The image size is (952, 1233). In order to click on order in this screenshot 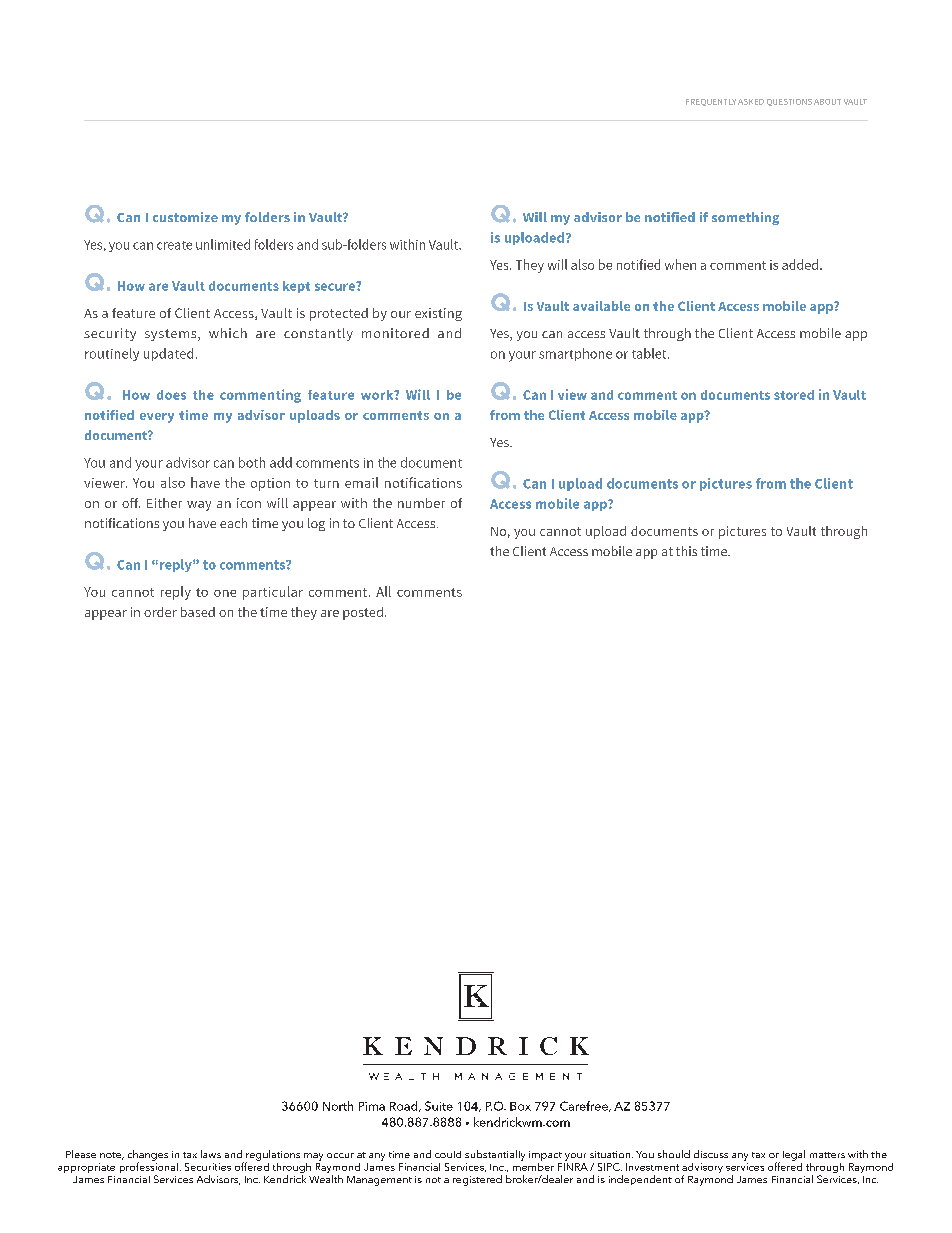, I will do `click(160, 612)`.
